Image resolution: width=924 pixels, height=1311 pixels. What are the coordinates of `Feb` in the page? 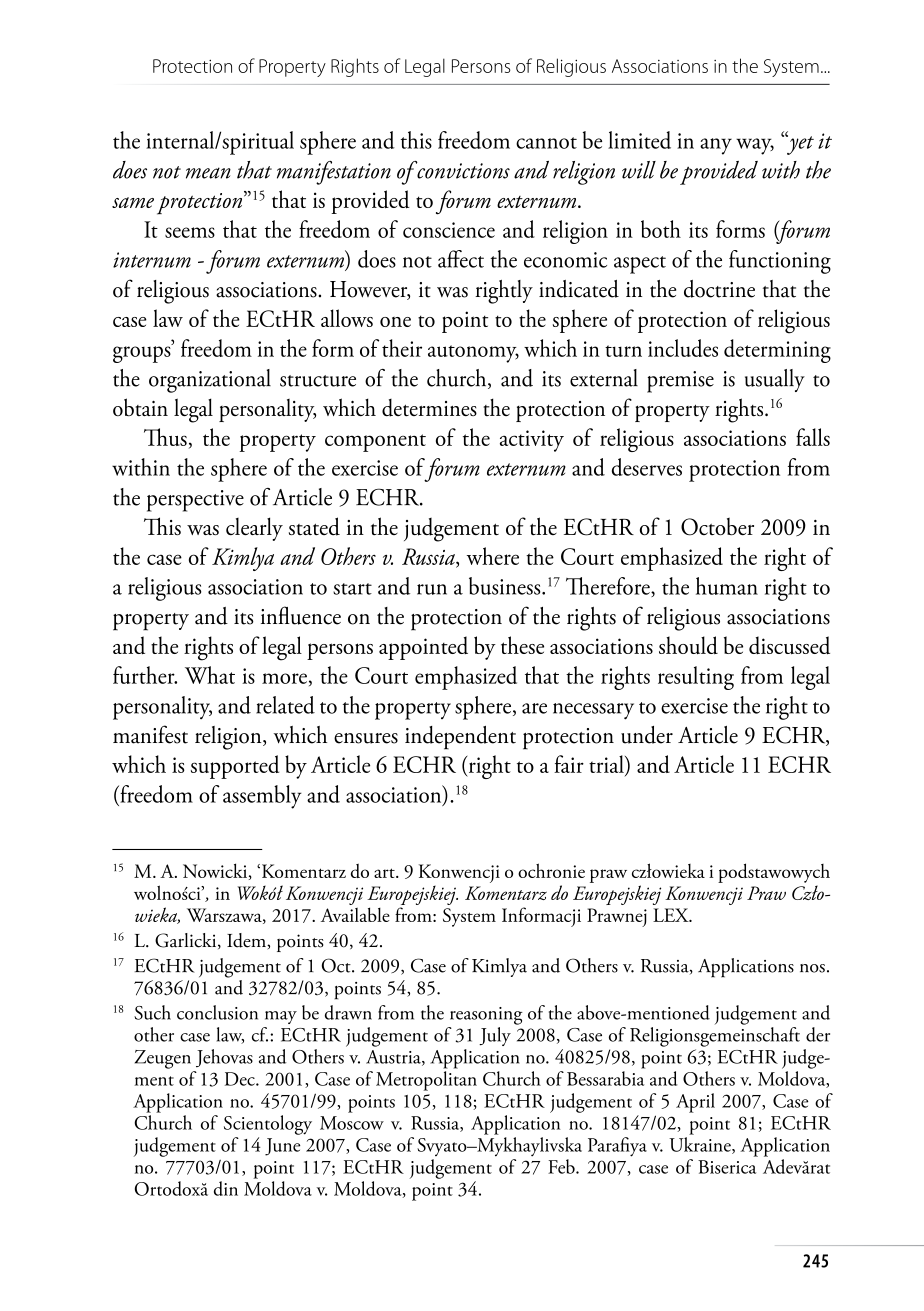 It's located at (562, 1166).
